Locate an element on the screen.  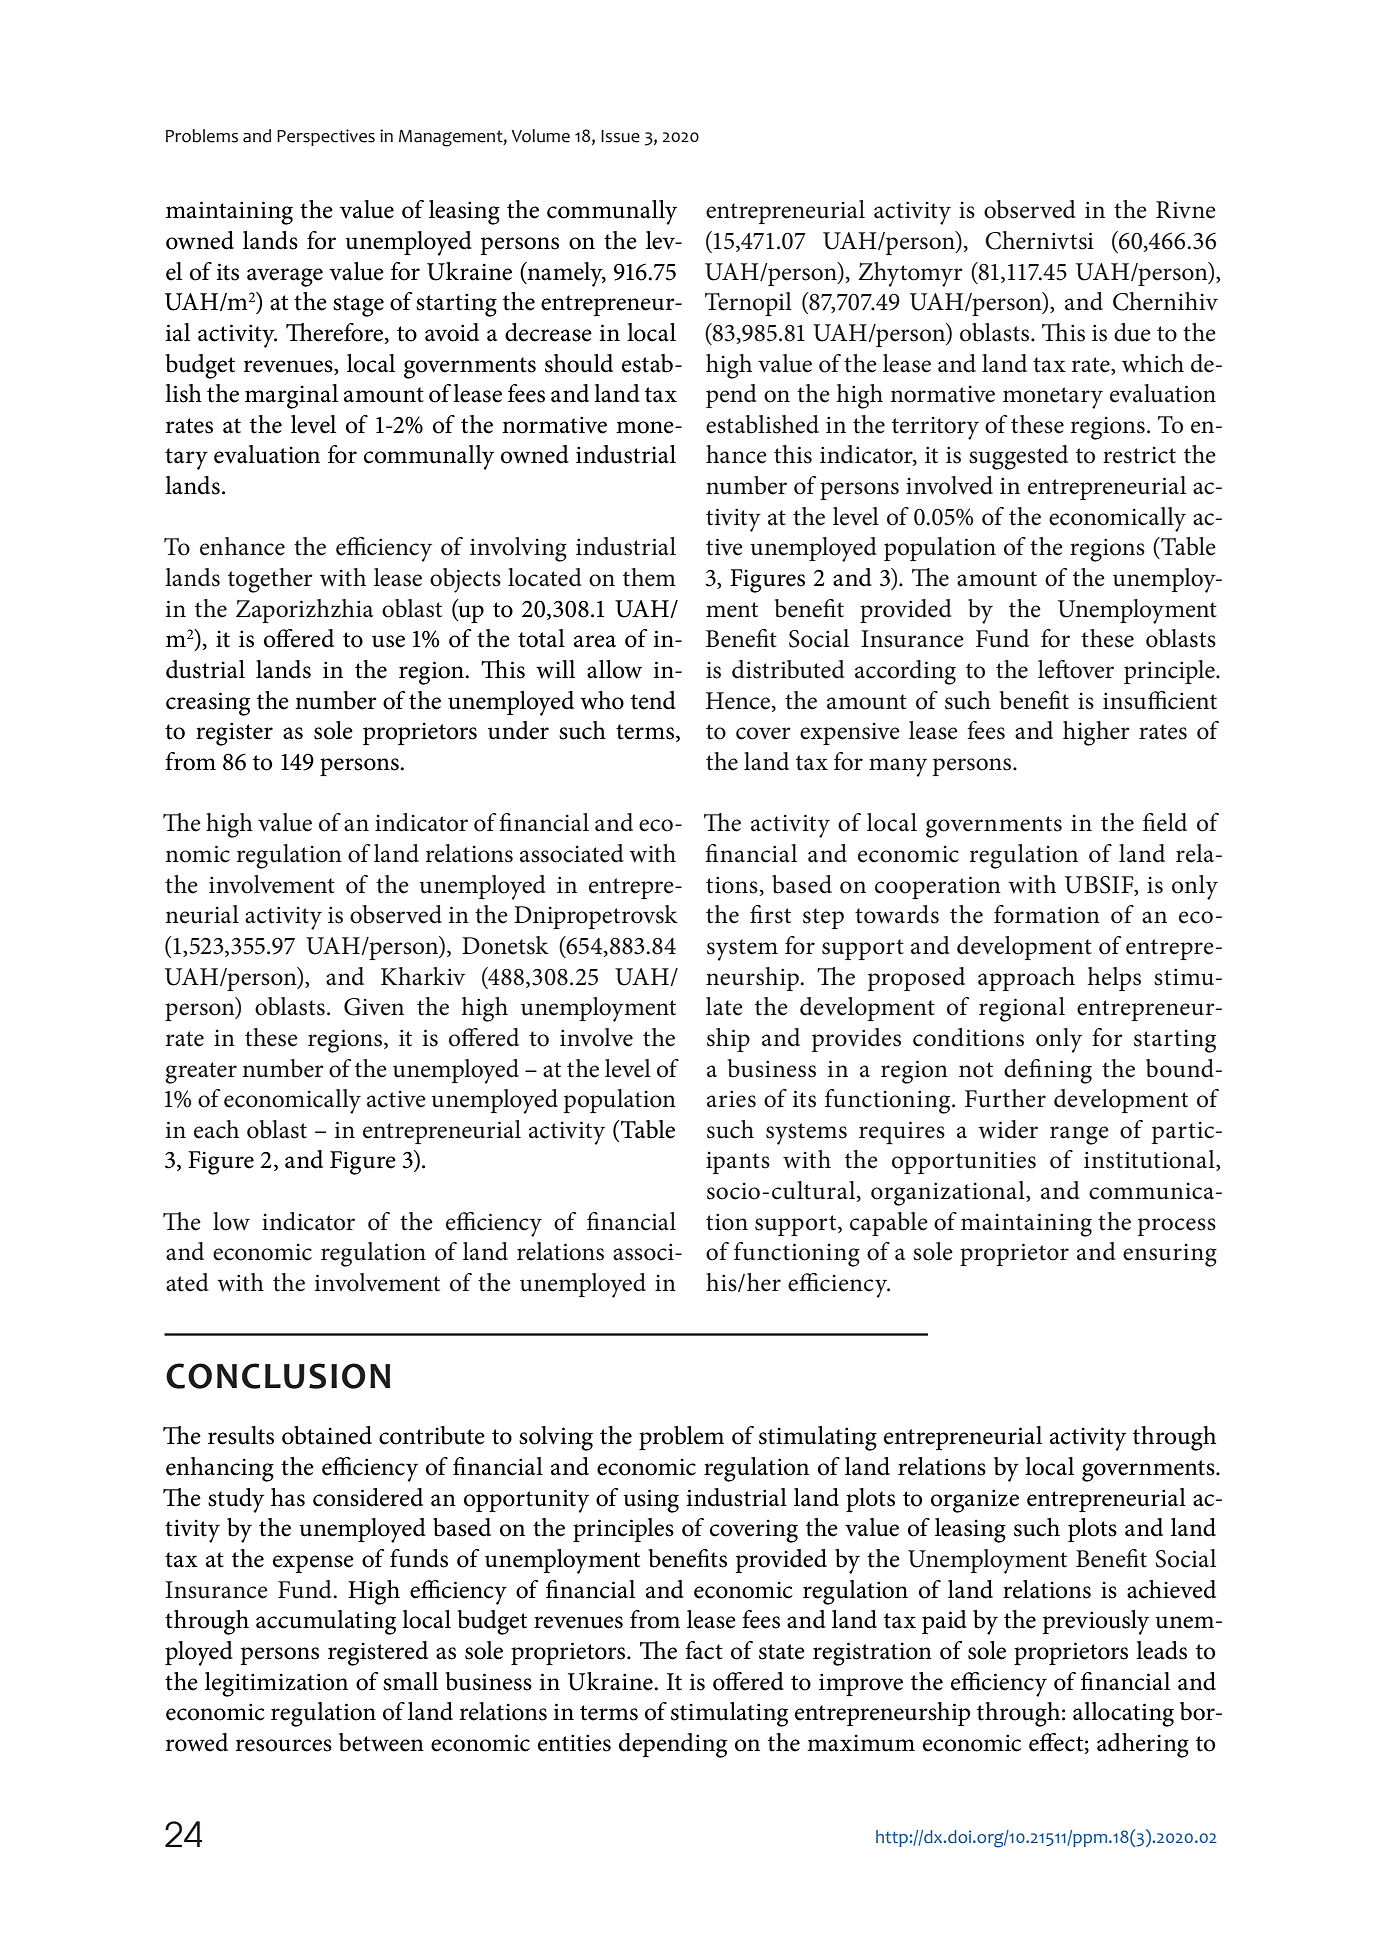
Issue is located at coordinates (620, 136).
